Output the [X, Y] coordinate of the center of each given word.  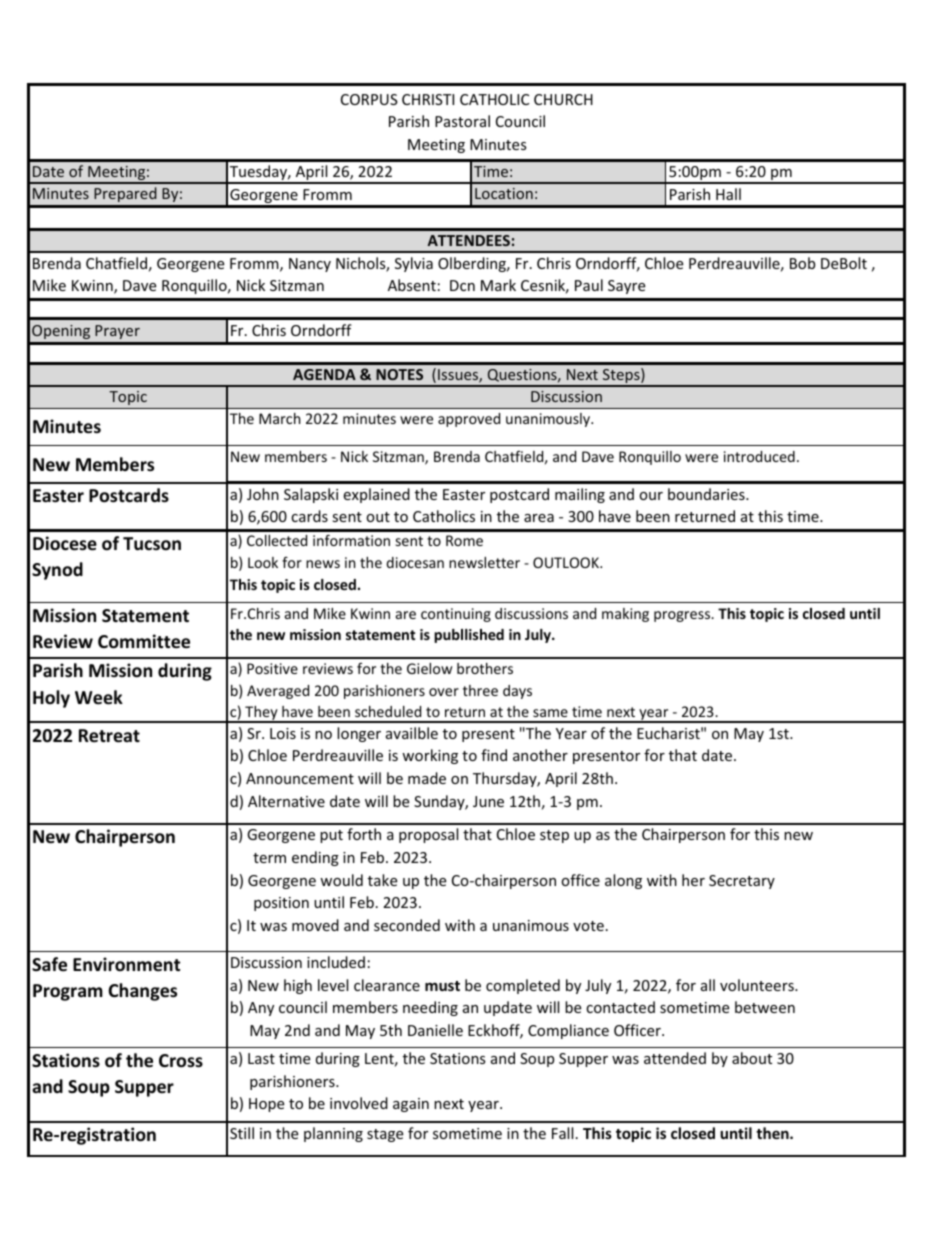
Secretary [742, 882]
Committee [144, 641]
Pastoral [462, 121]
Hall [728, 194]
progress [683, 616]
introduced [759, 456]
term [269, 858]
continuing [456, 615]
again [411, 1105]
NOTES [399, 374]
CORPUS [369, 99]
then [773, 1133]
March [279, 418]
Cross [181, 1061]
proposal [428, 835]
